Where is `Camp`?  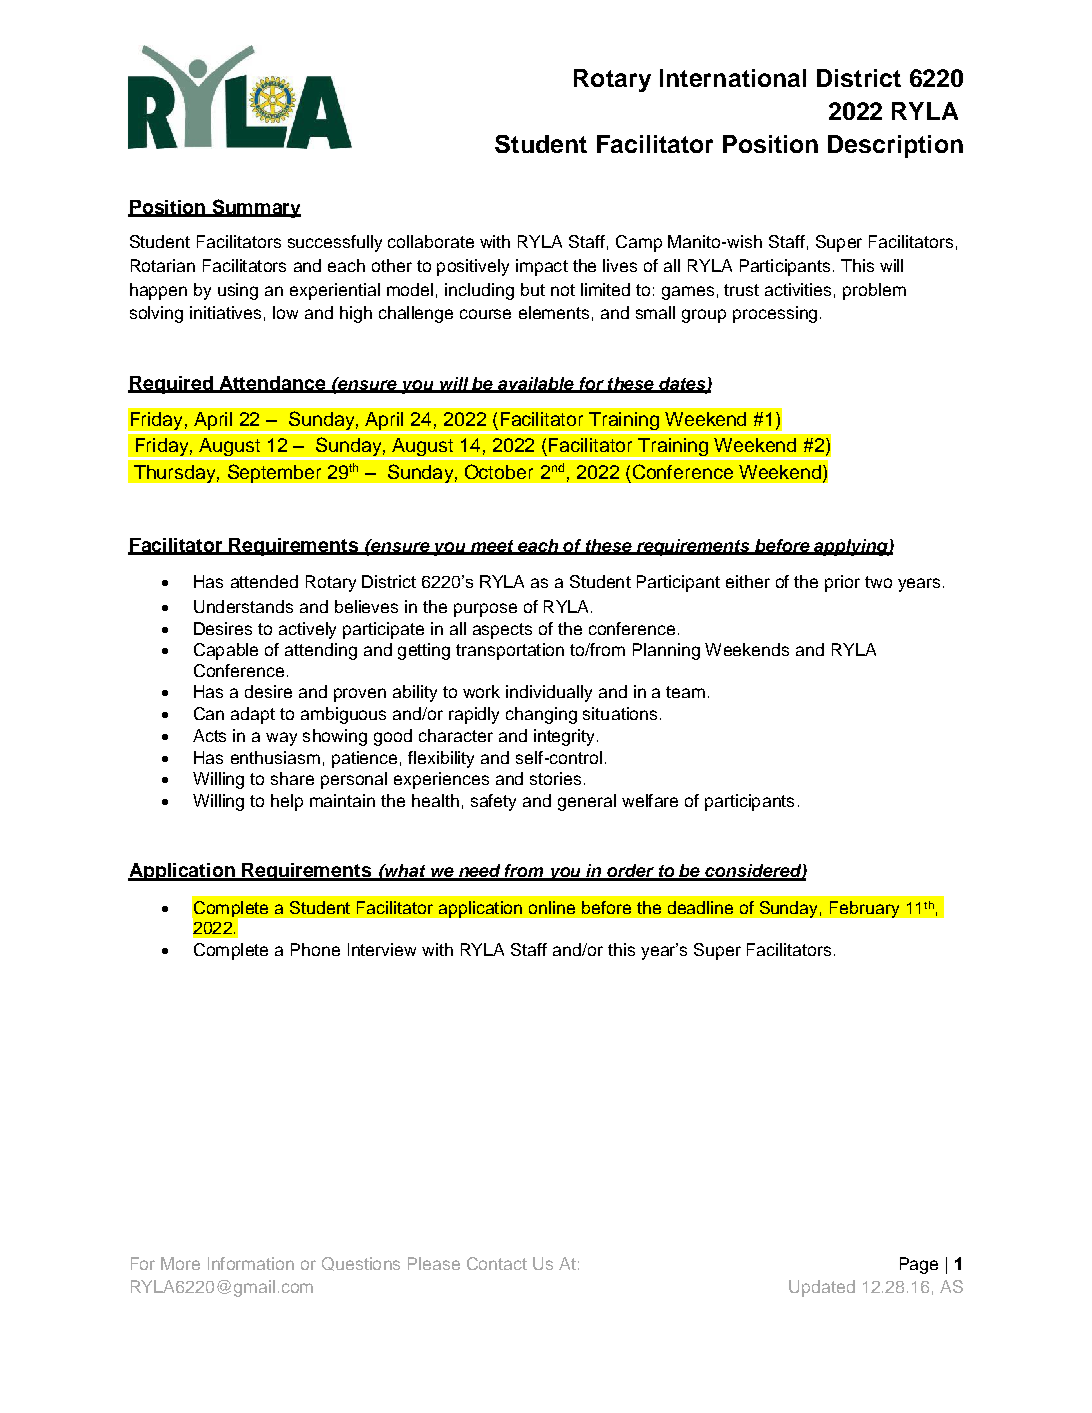 Camp is located at coordinates (639, 243).
